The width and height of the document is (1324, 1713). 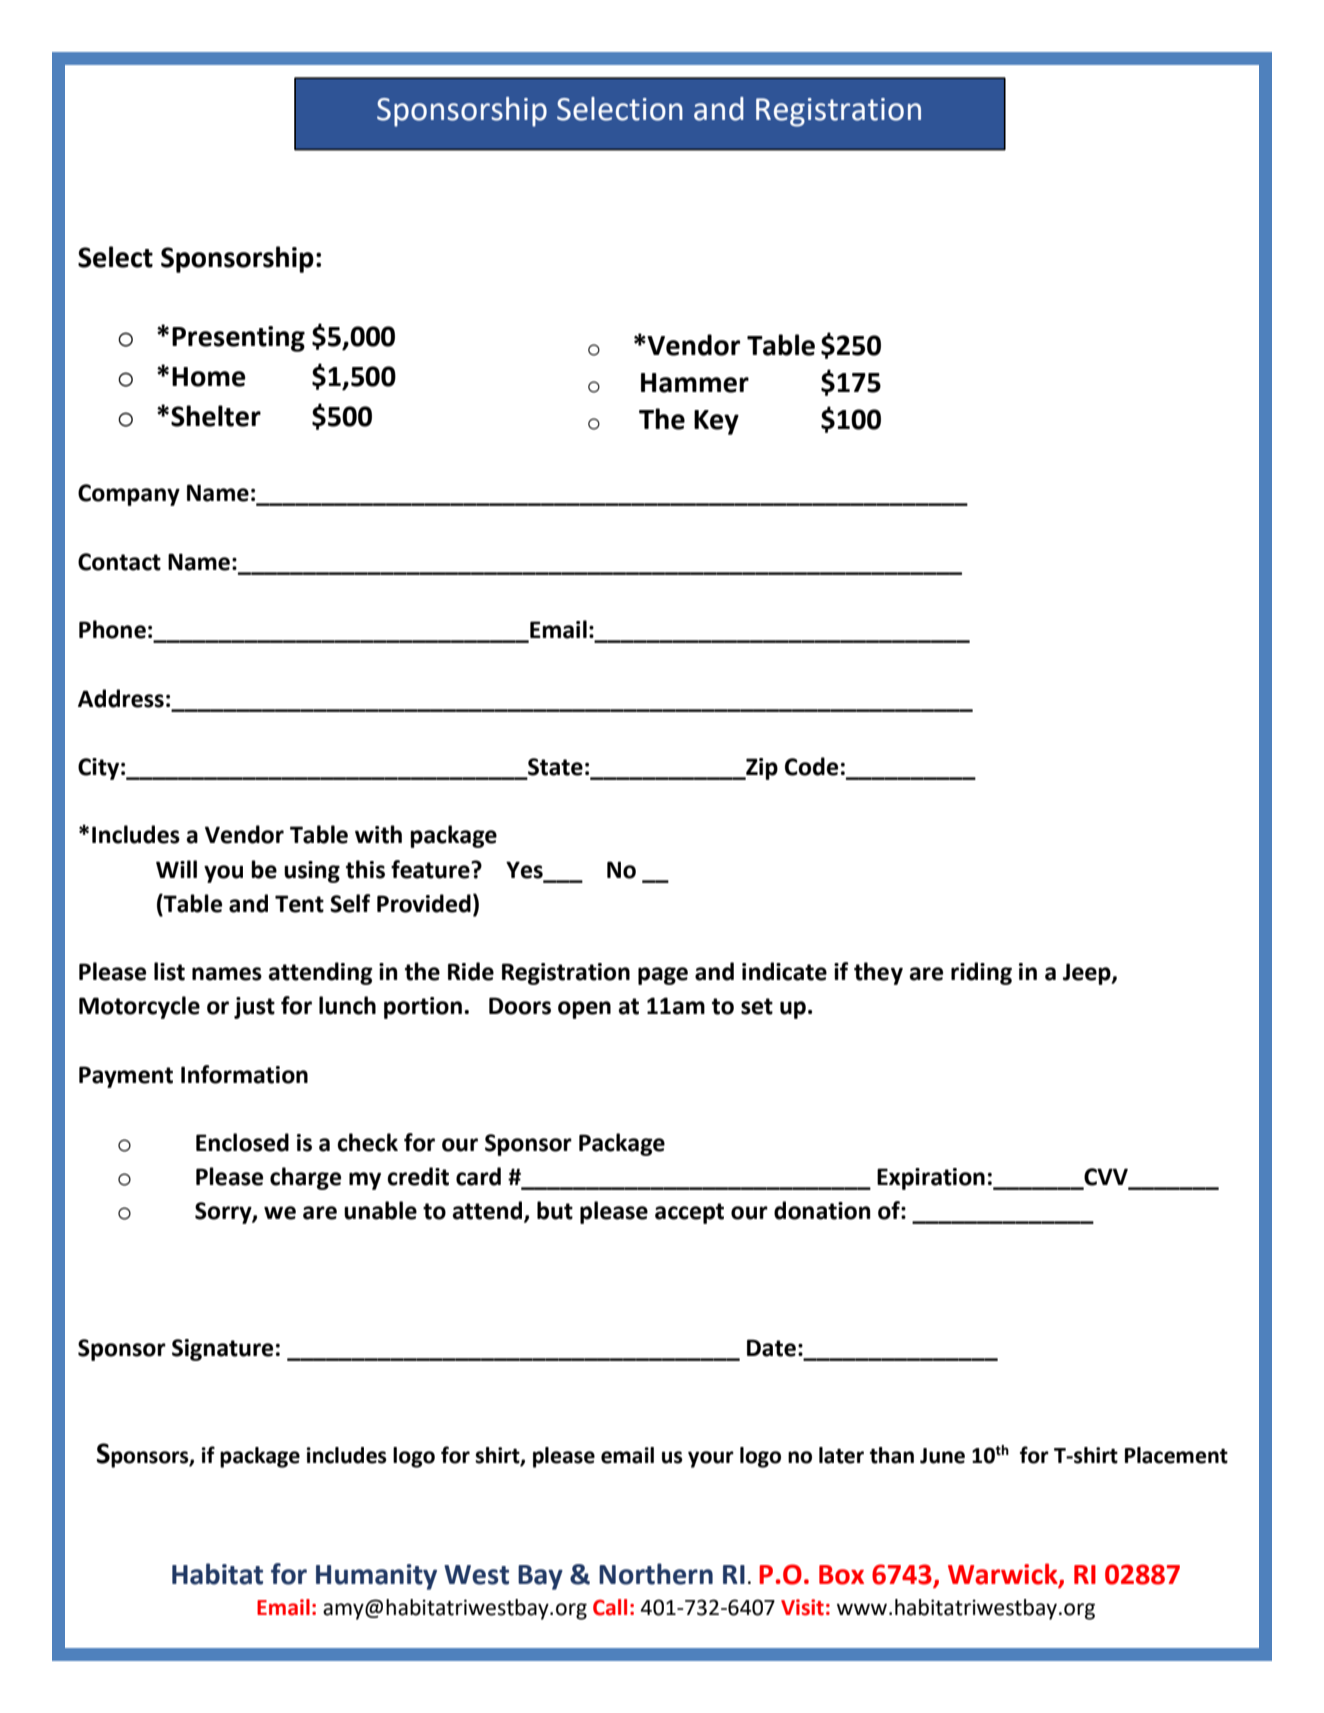 What do you see at coordinates (695, 383) in the document?
I see `Hammer` at bounding box center [695, 383].
